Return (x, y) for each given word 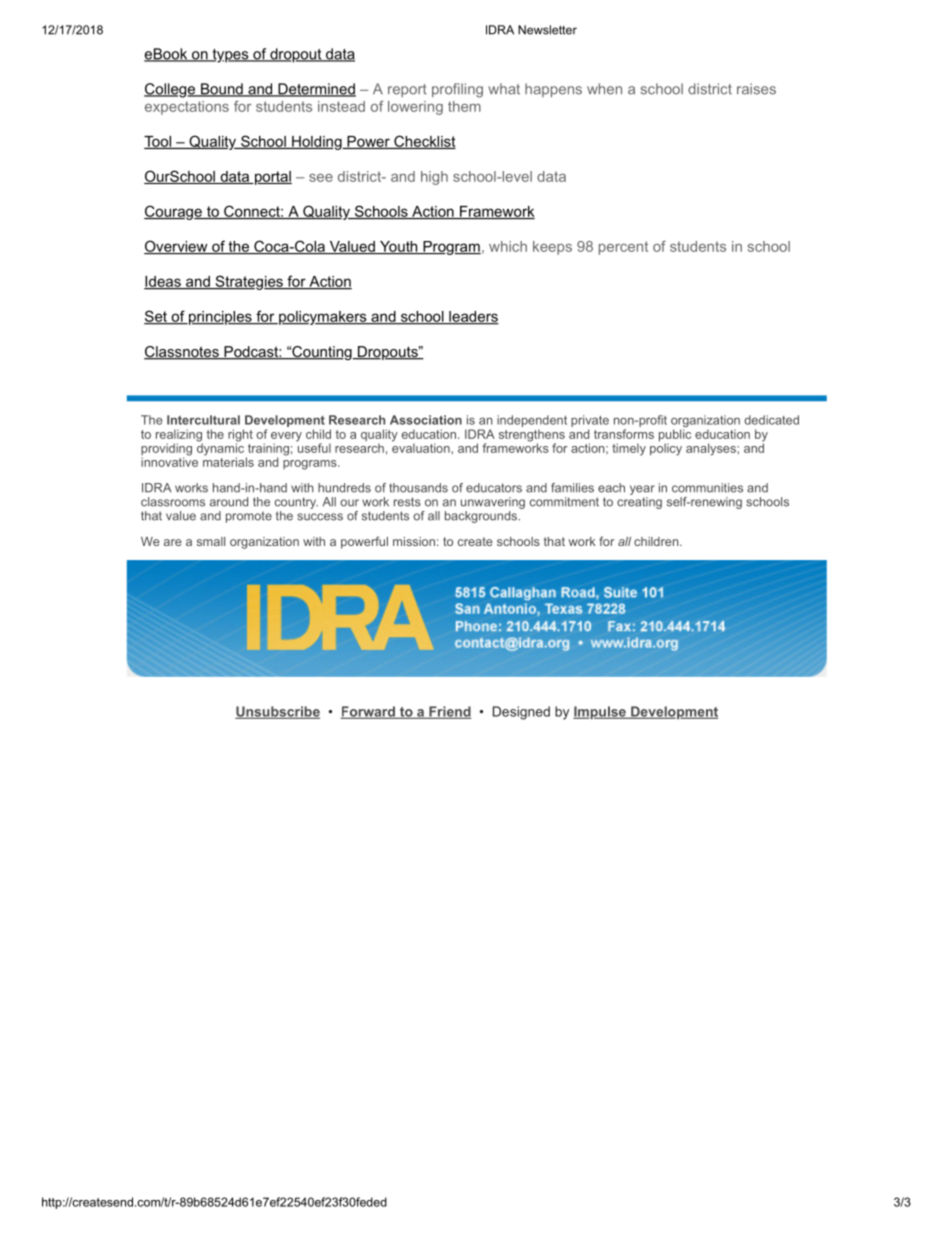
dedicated (771, 420)
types (230, 56)
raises (756, 89)
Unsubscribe (277, 712)
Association (426, 420)
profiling (457, 90)
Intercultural (203, 420)
